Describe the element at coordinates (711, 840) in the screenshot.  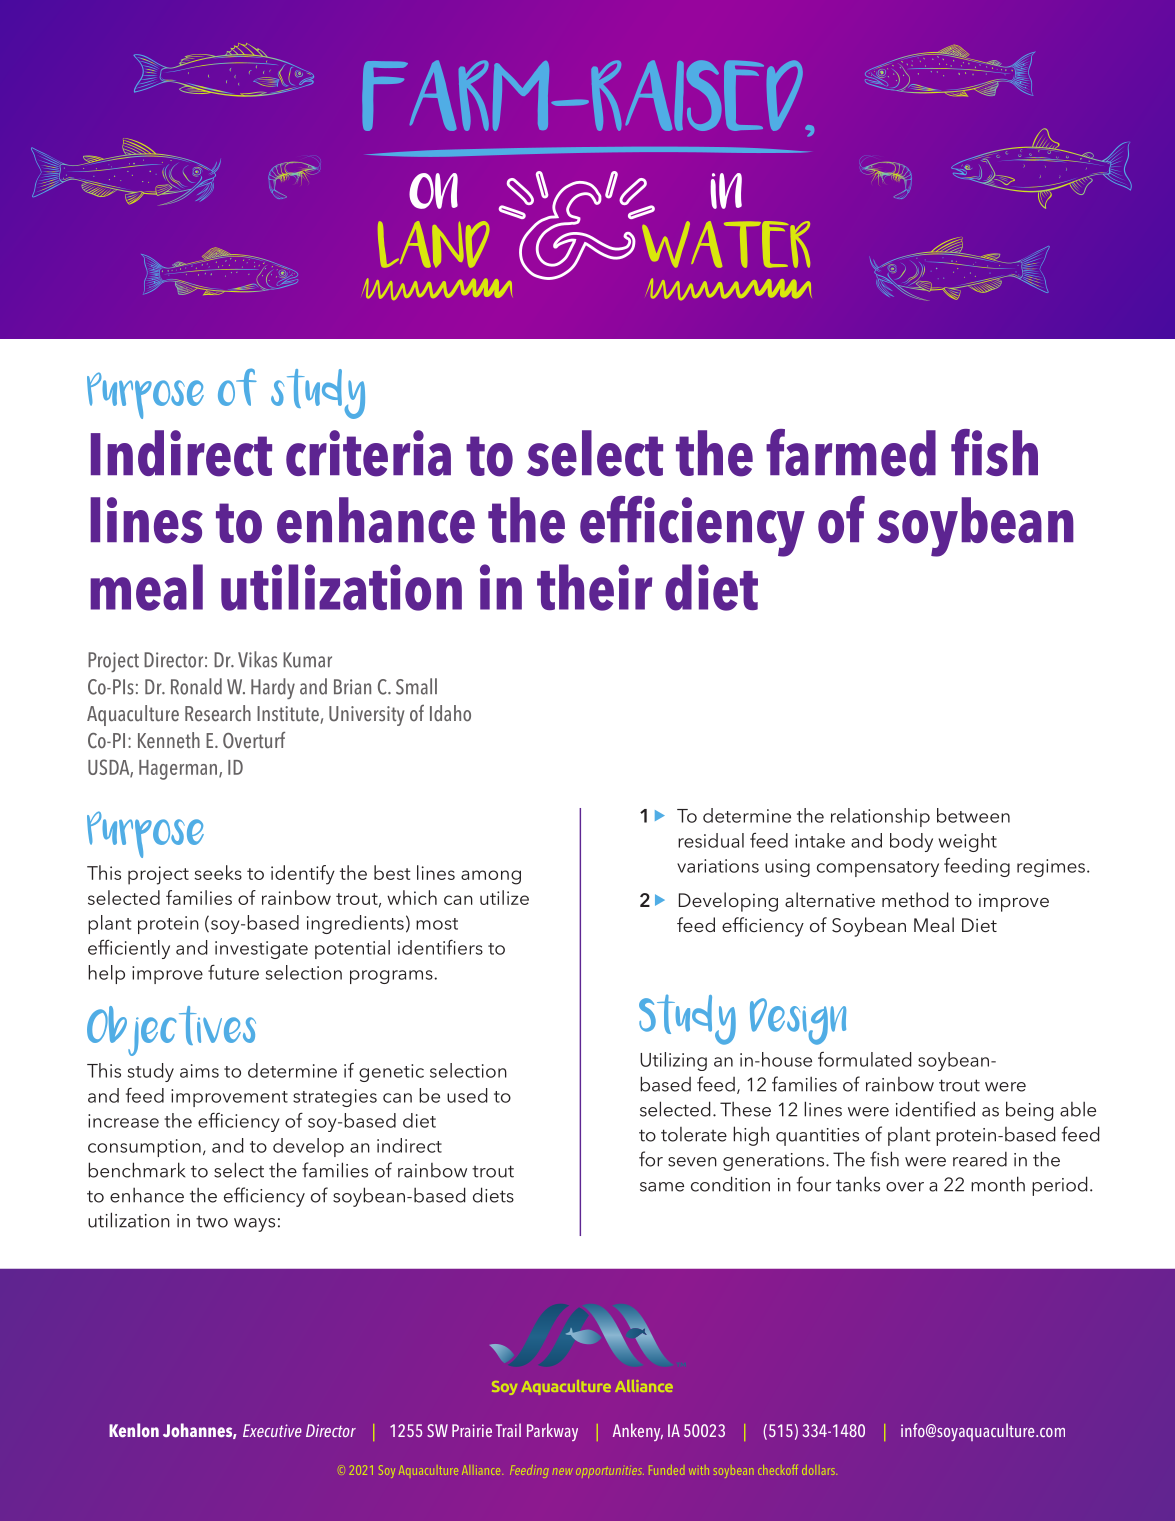
I see `residual` at that location.
